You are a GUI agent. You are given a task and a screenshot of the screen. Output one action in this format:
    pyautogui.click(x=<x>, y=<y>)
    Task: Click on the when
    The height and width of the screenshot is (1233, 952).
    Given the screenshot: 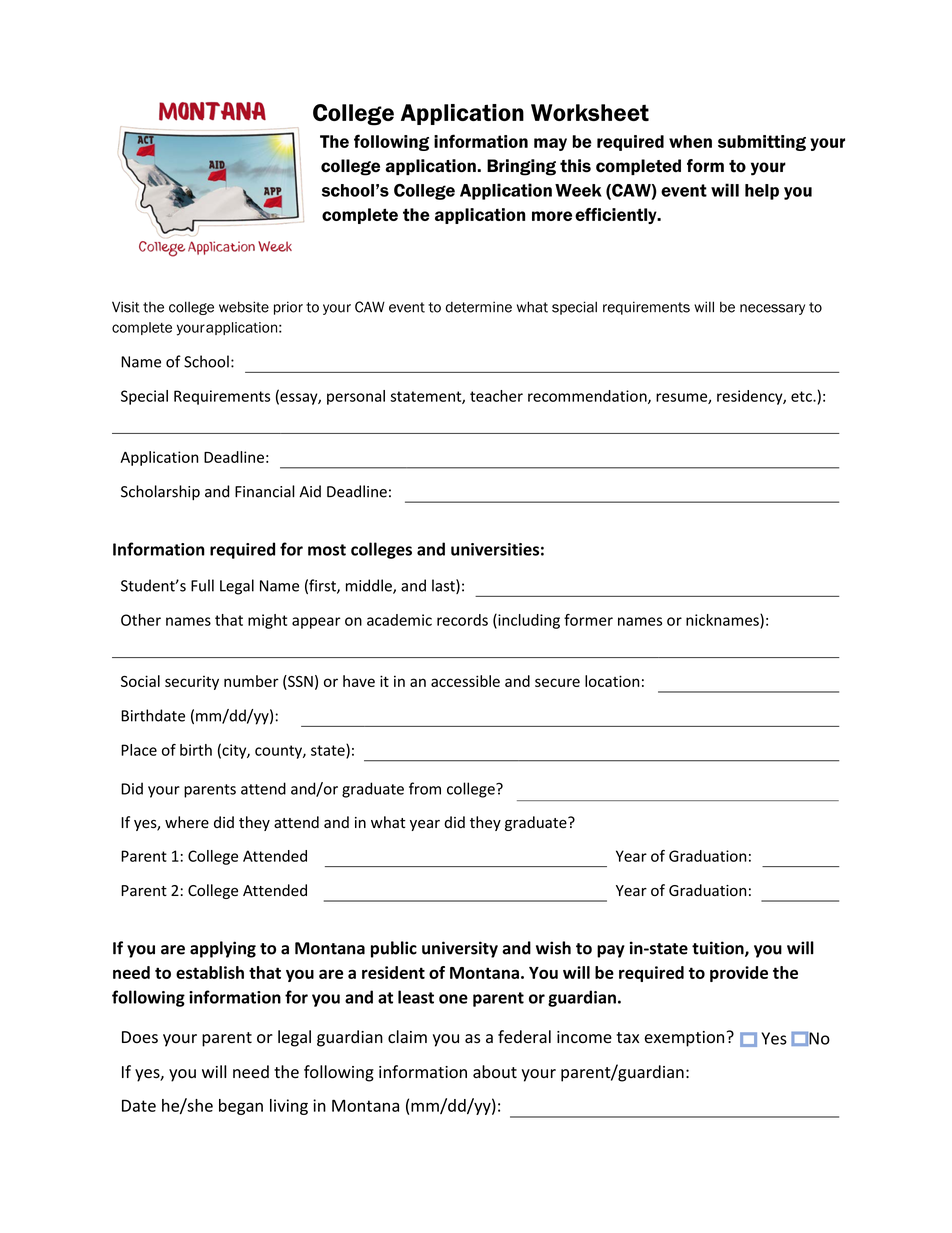 What is the action you would take?
    pyautogui.click(x=690, y=141)
